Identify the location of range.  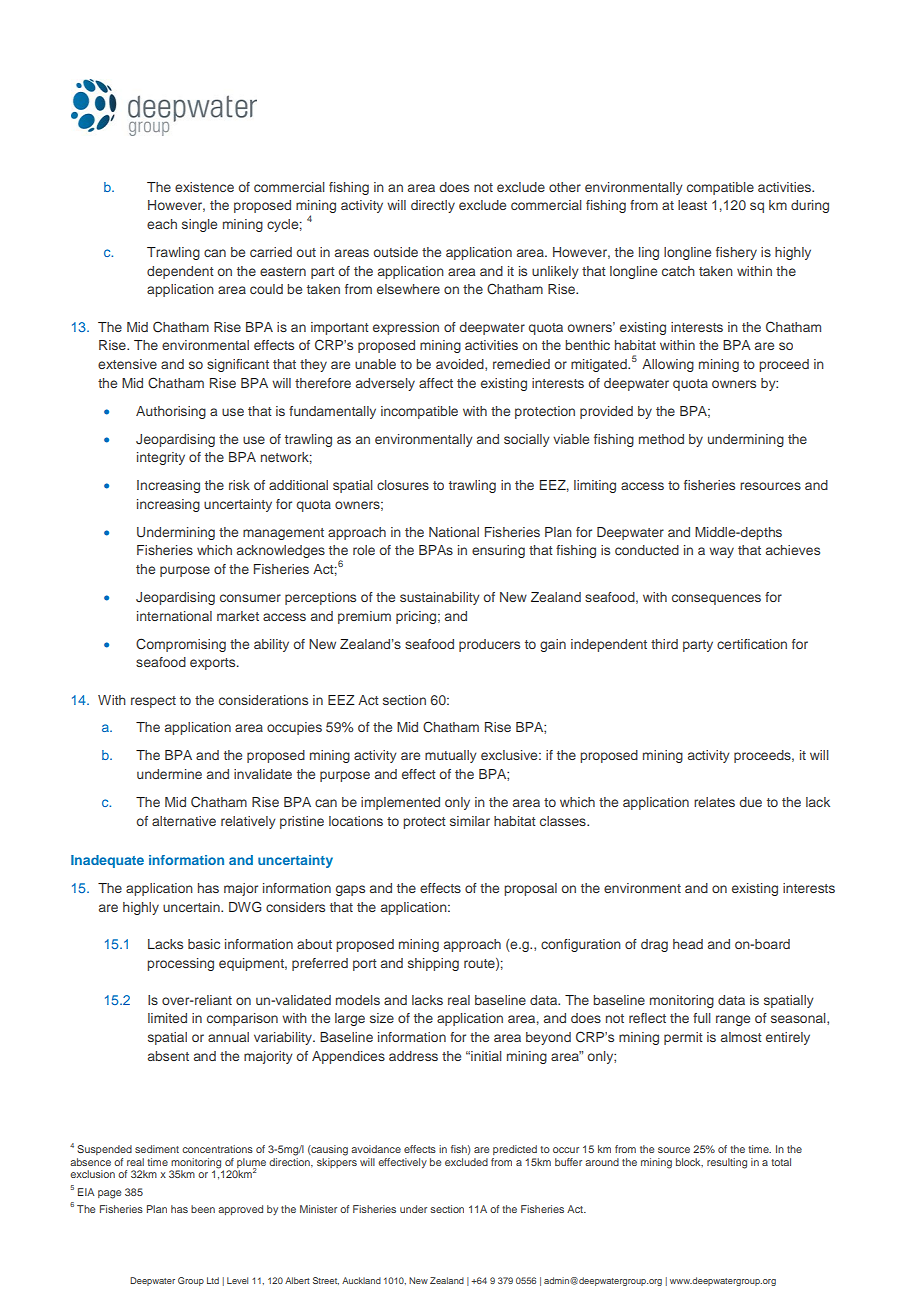
(733, 1020).
